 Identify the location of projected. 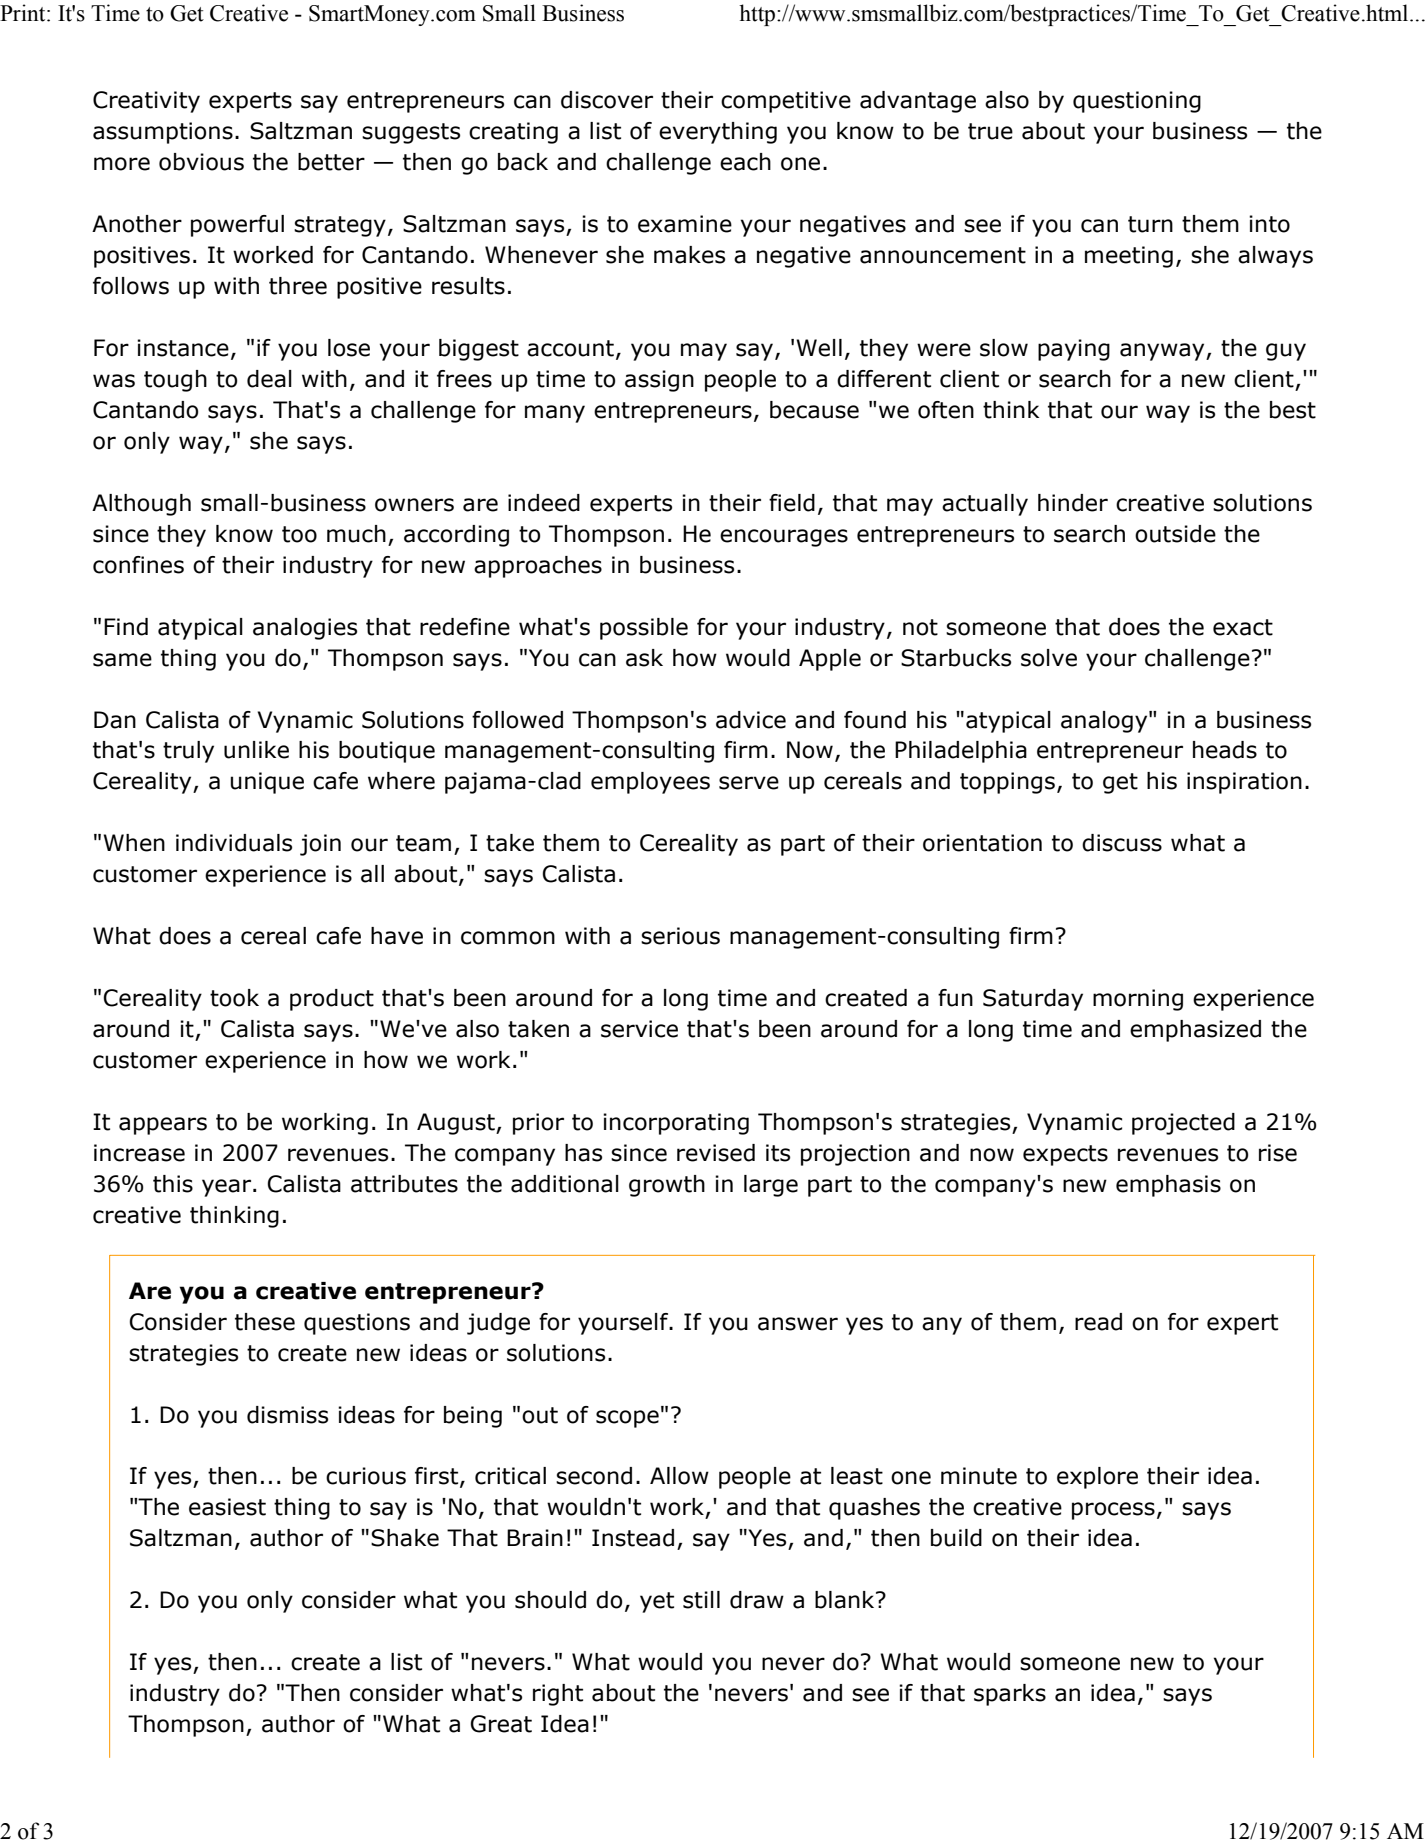
(1183, 1124).
